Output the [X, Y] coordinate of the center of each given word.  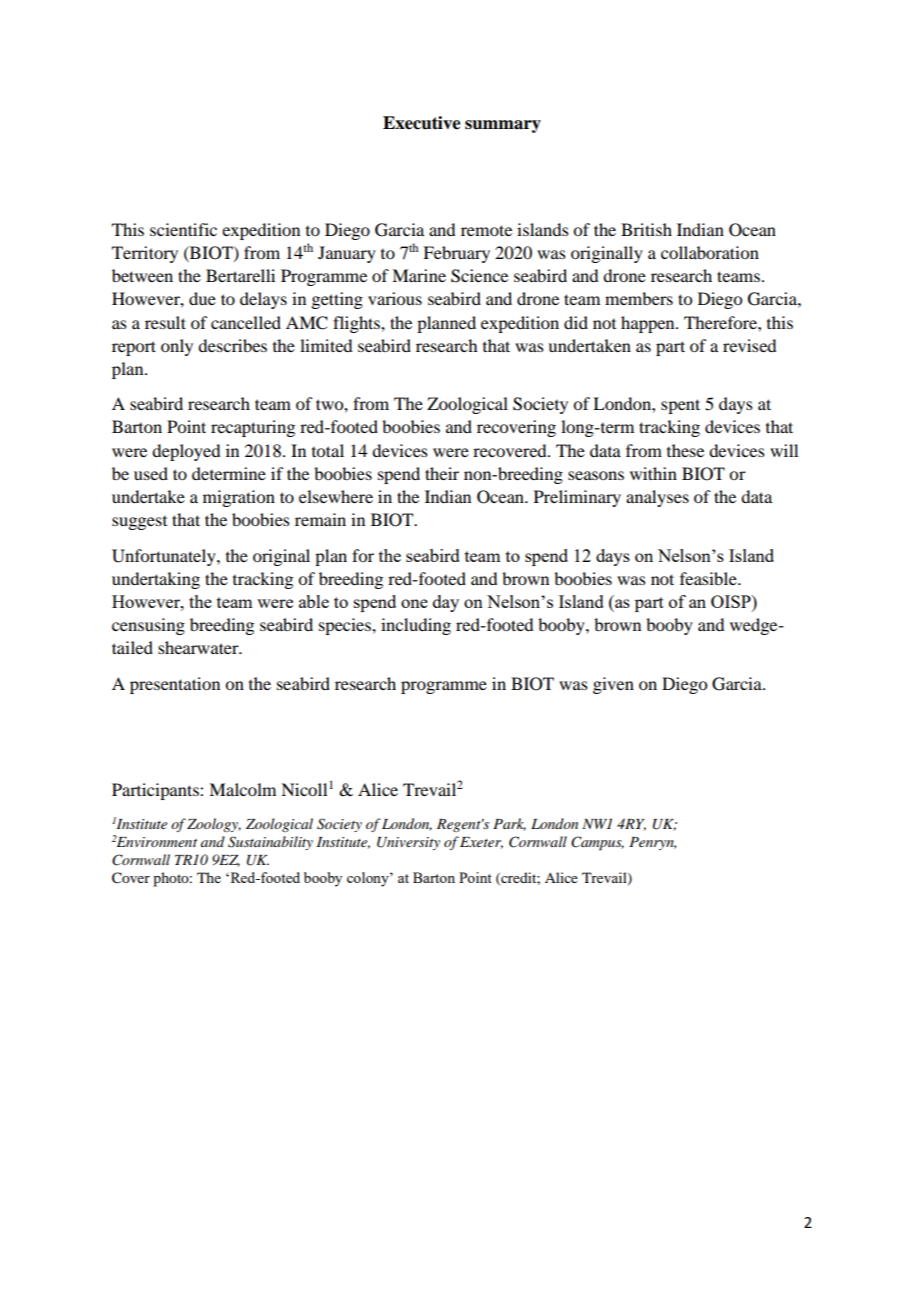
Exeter [481, 843]
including [416, 626]
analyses [657, 498]
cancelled [246, 322]
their [442, 473]
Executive [422, 123]
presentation [175, 685]
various [395, 298]
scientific [183, 229]
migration [239, 498]
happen [649, 324]
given [613, 685]
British [646, 229]
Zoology [214, 825]
